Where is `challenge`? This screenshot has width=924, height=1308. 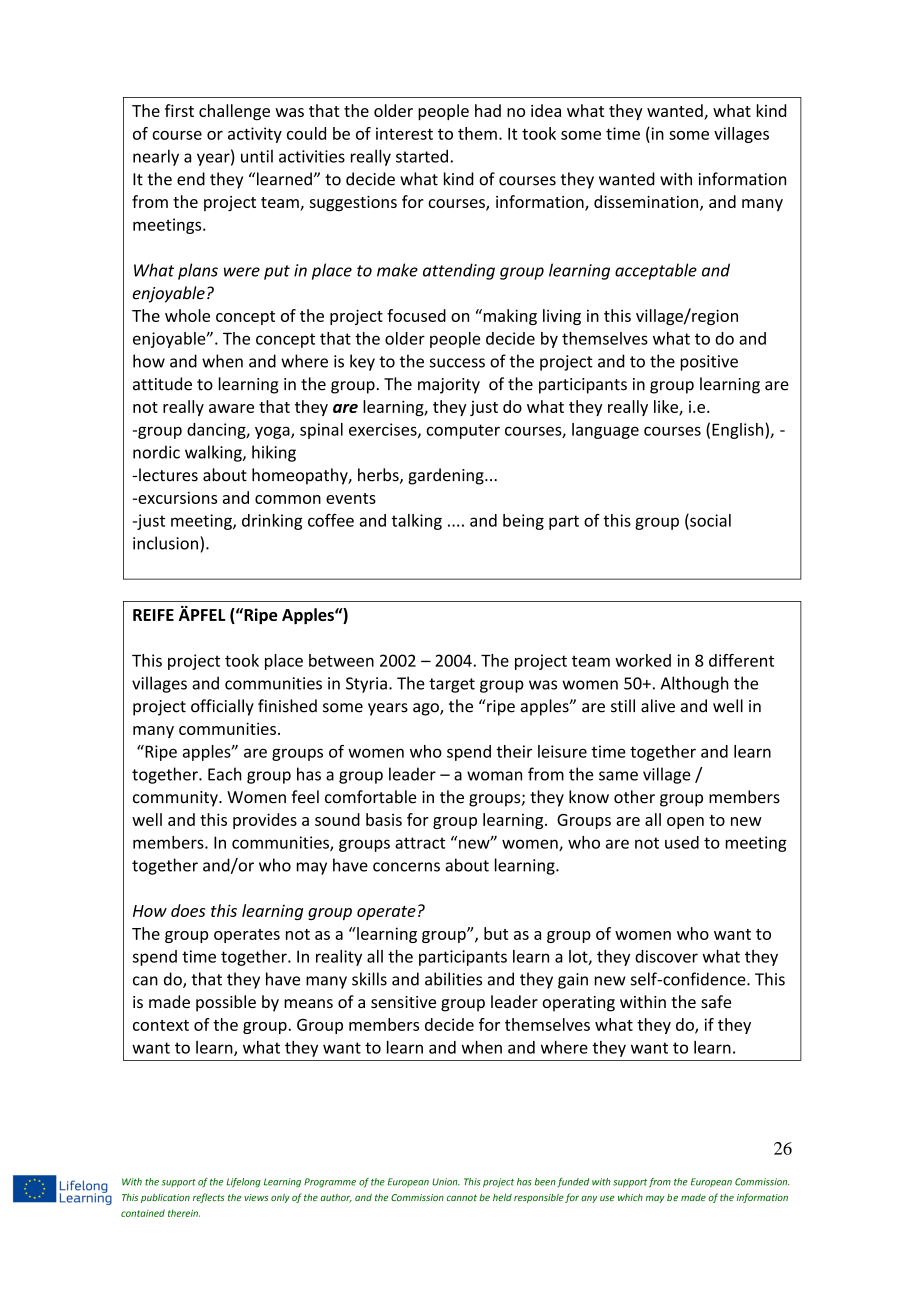
challenge is located at coordinates (234, 112).
